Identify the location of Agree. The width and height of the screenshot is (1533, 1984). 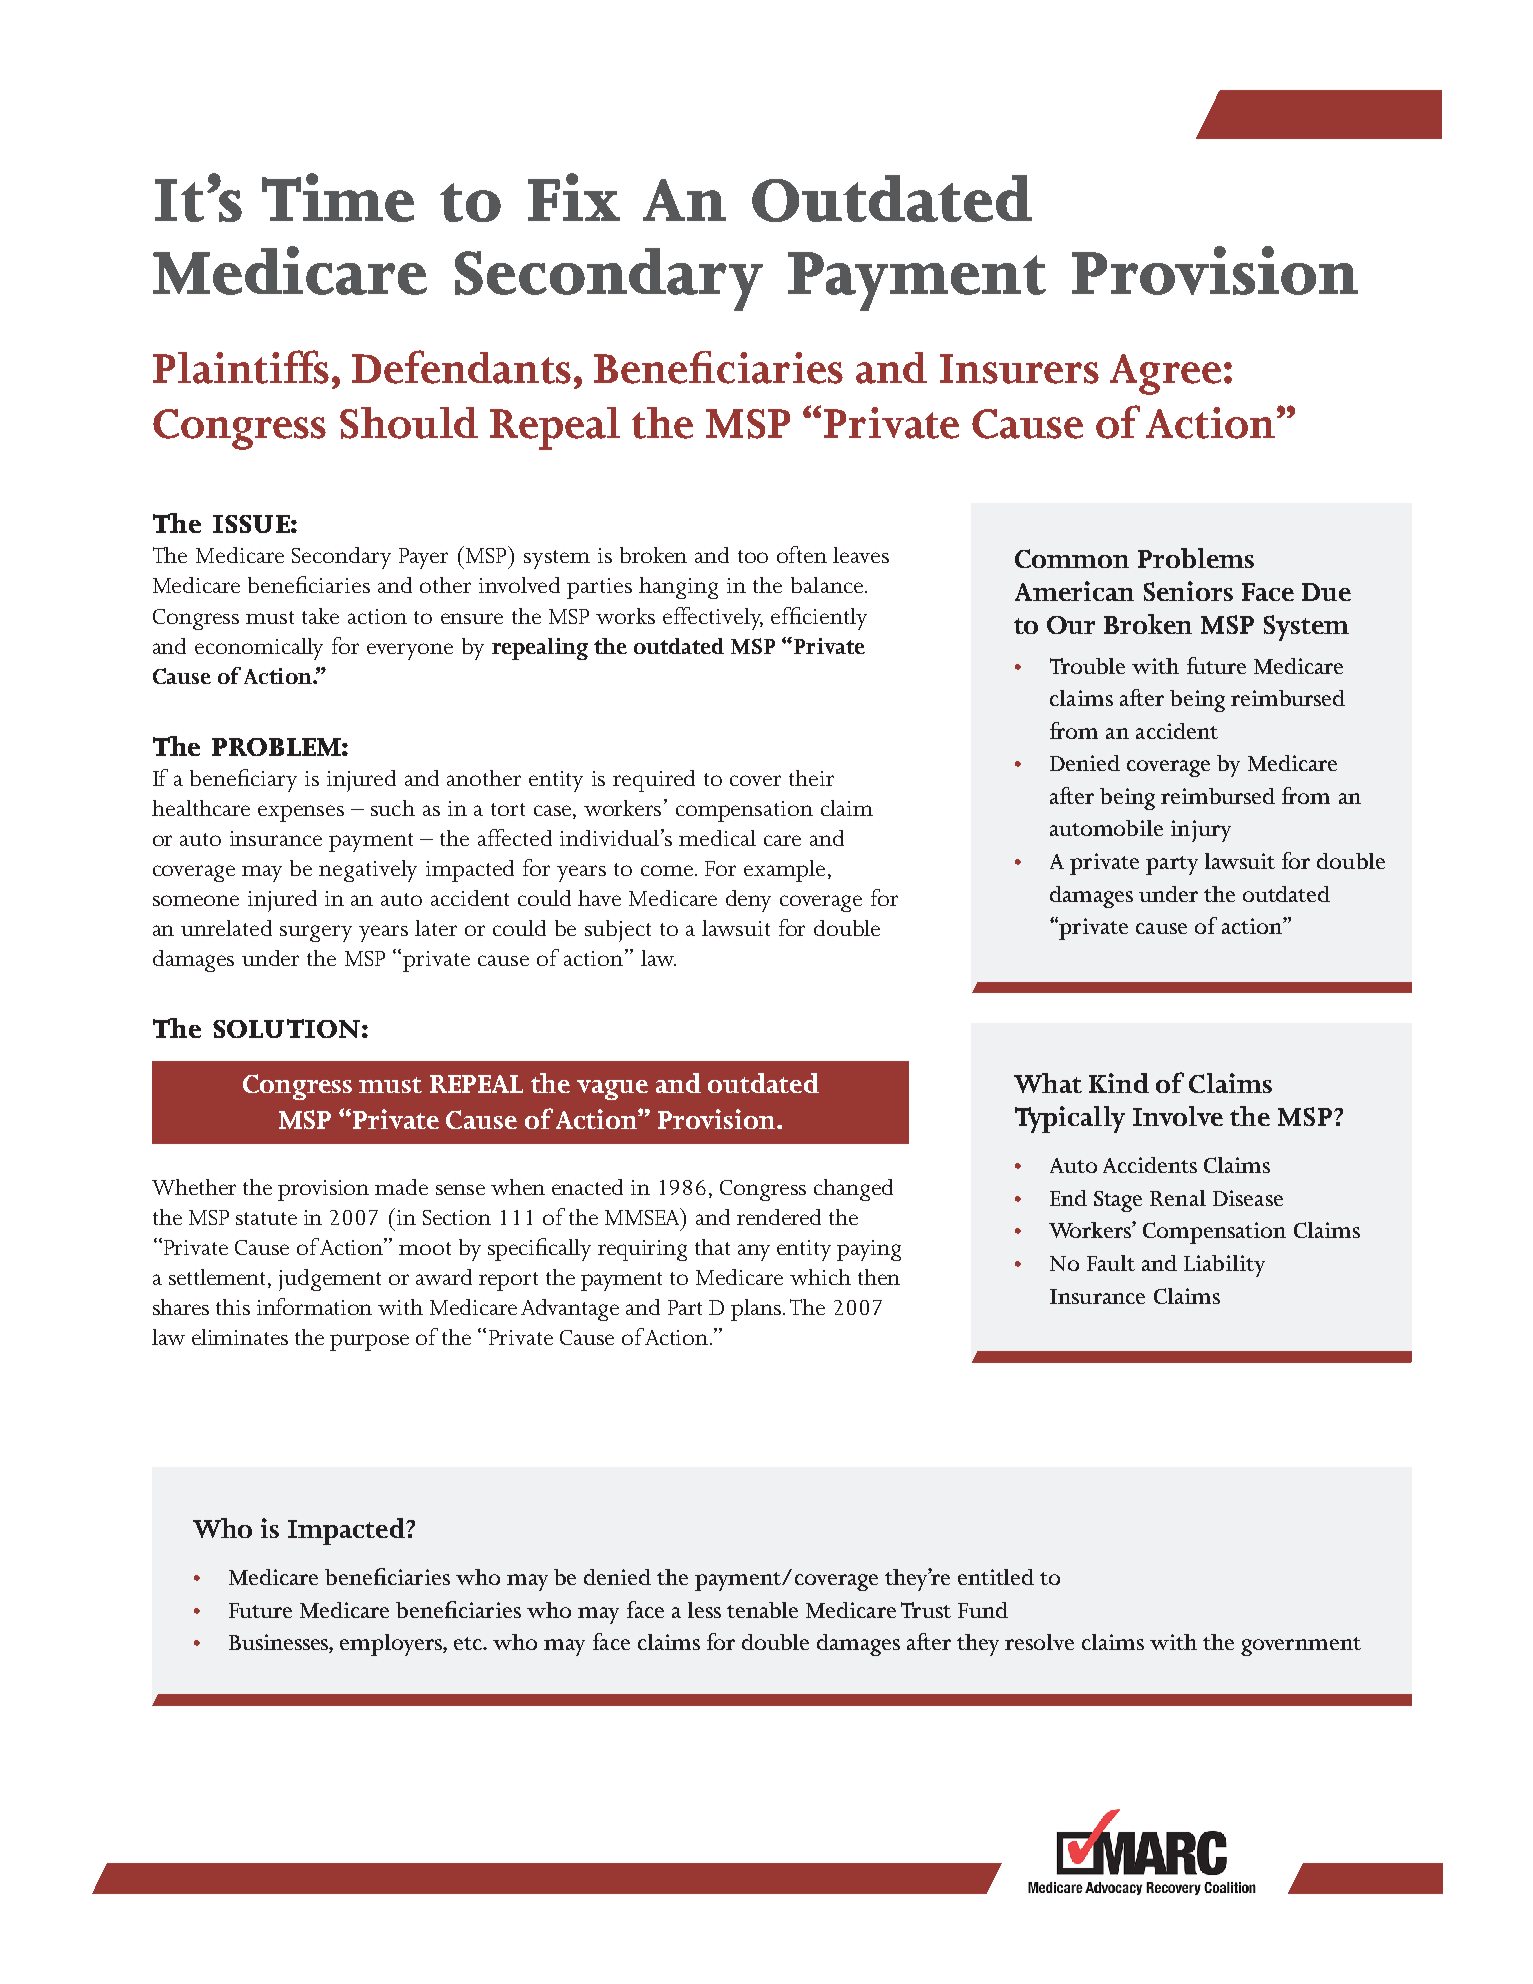
(1165, 374).
